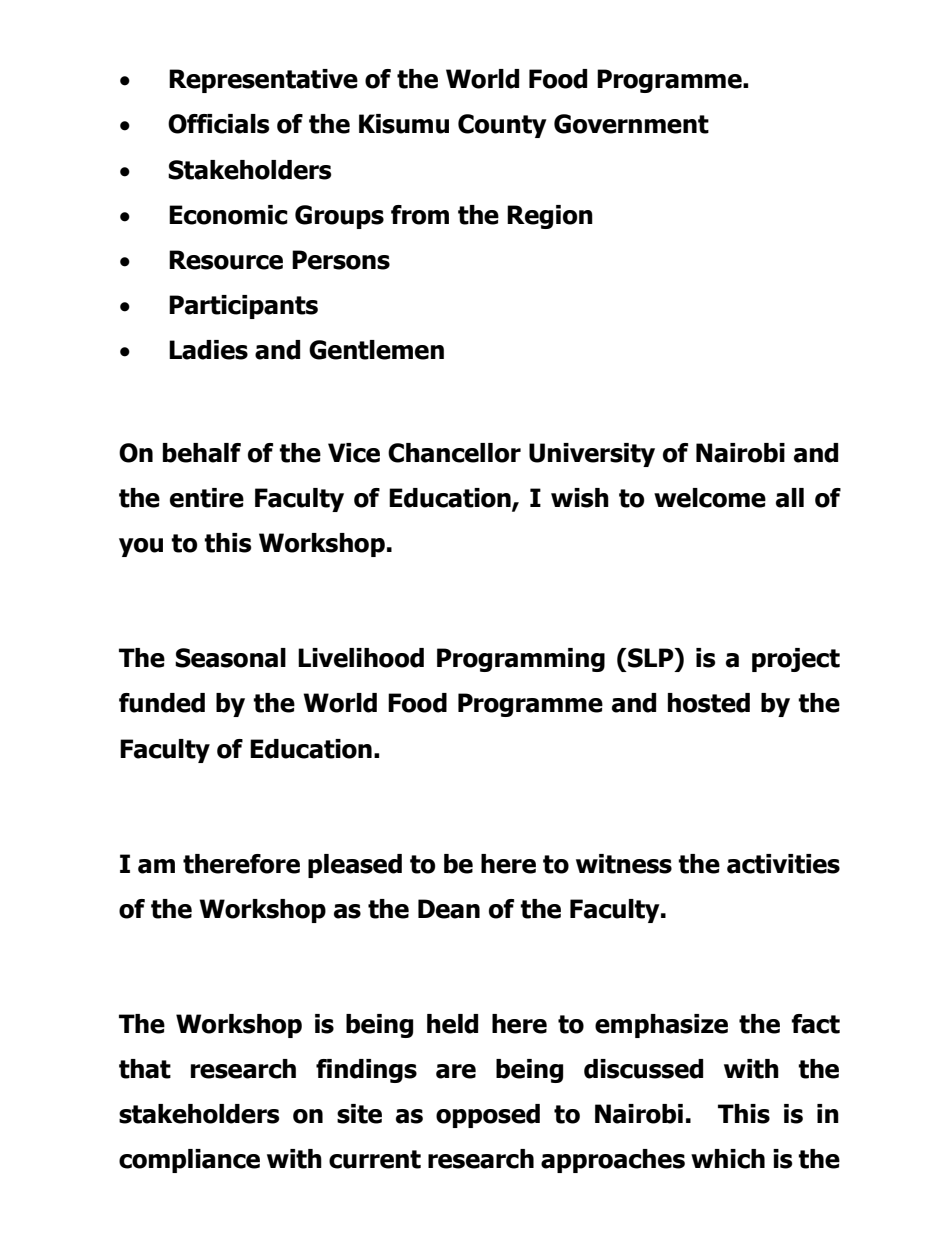  Describe the element at coordinates (219, 124) in the screenshot. I see `Officials` at that location.
